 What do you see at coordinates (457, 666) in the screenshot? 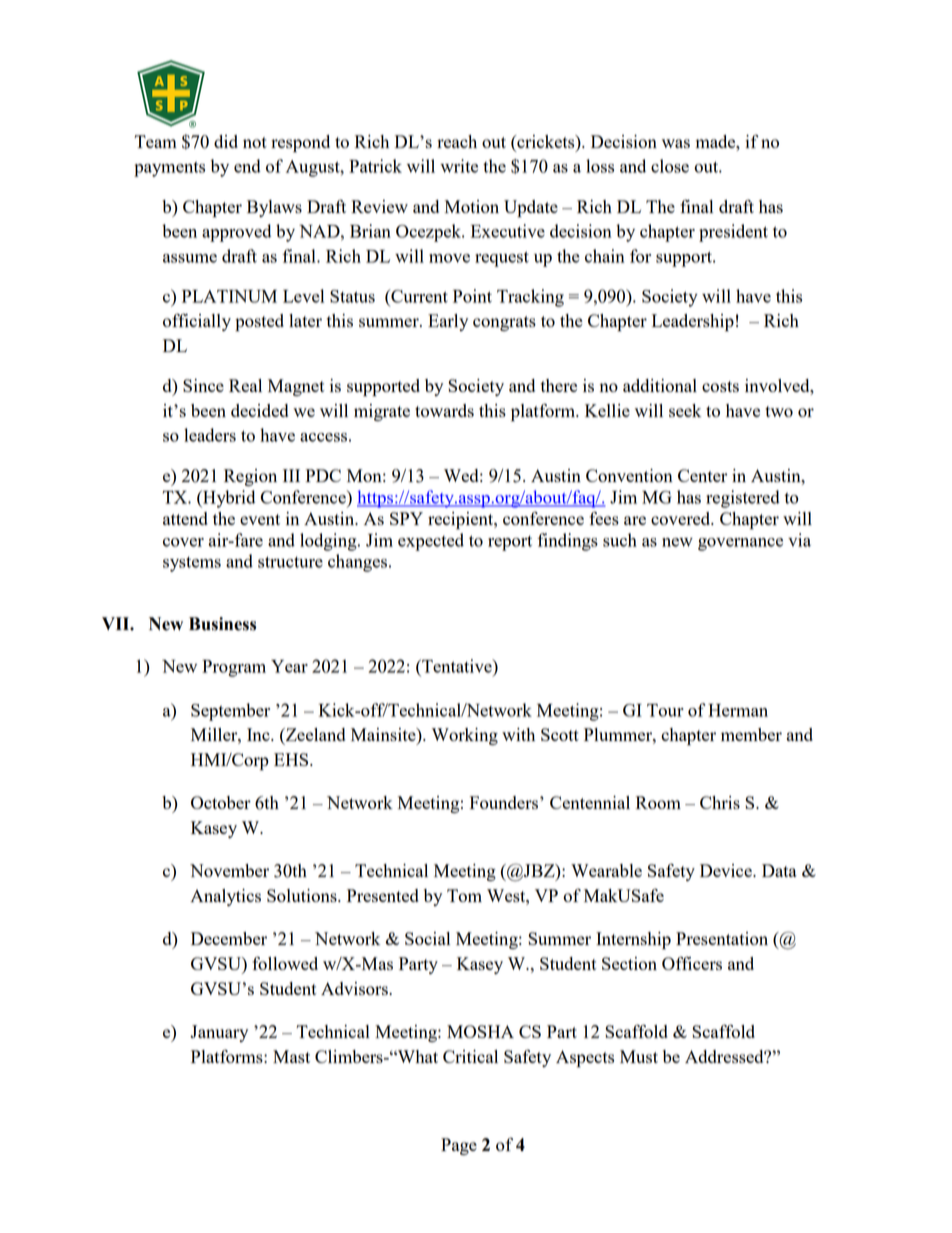
I see `Tentative` at bounding box center [457, 666].
